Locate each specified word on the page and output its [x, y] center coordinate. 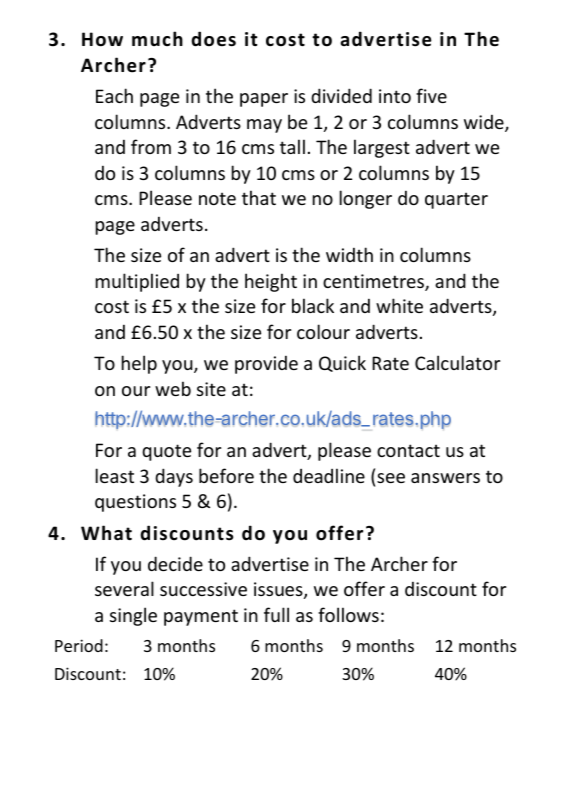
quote [166, 452]
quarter [456, 200]
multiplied [137, 282]
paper [264, 100]
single [133, 616]
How [102, 39]
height [271, 282]
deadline [329, 475]
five [431, 95]
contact [408, 450]
